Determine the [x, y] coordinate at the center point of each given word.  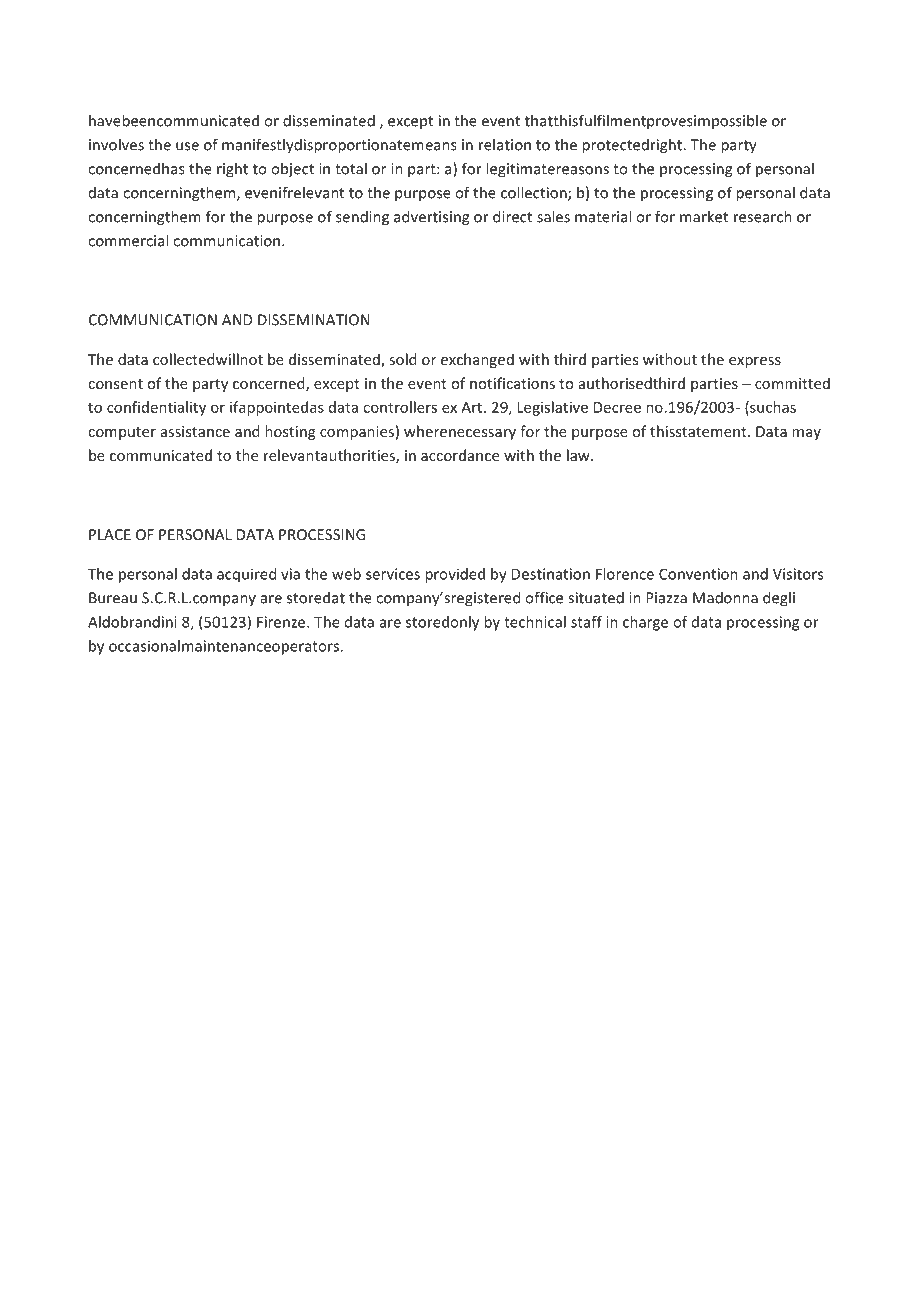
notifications [512, 383]
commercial [128, 240]
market [704, 216]
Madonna [725, 597]
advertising [431, 218]
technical [535, 622]
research [763, 216]
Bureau [113, 598]
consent [115, 384]
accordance [460, 455]
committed [792, 383]
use [187, 146]
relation [505, 144]
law [579, 455]
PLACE [110, 534]
